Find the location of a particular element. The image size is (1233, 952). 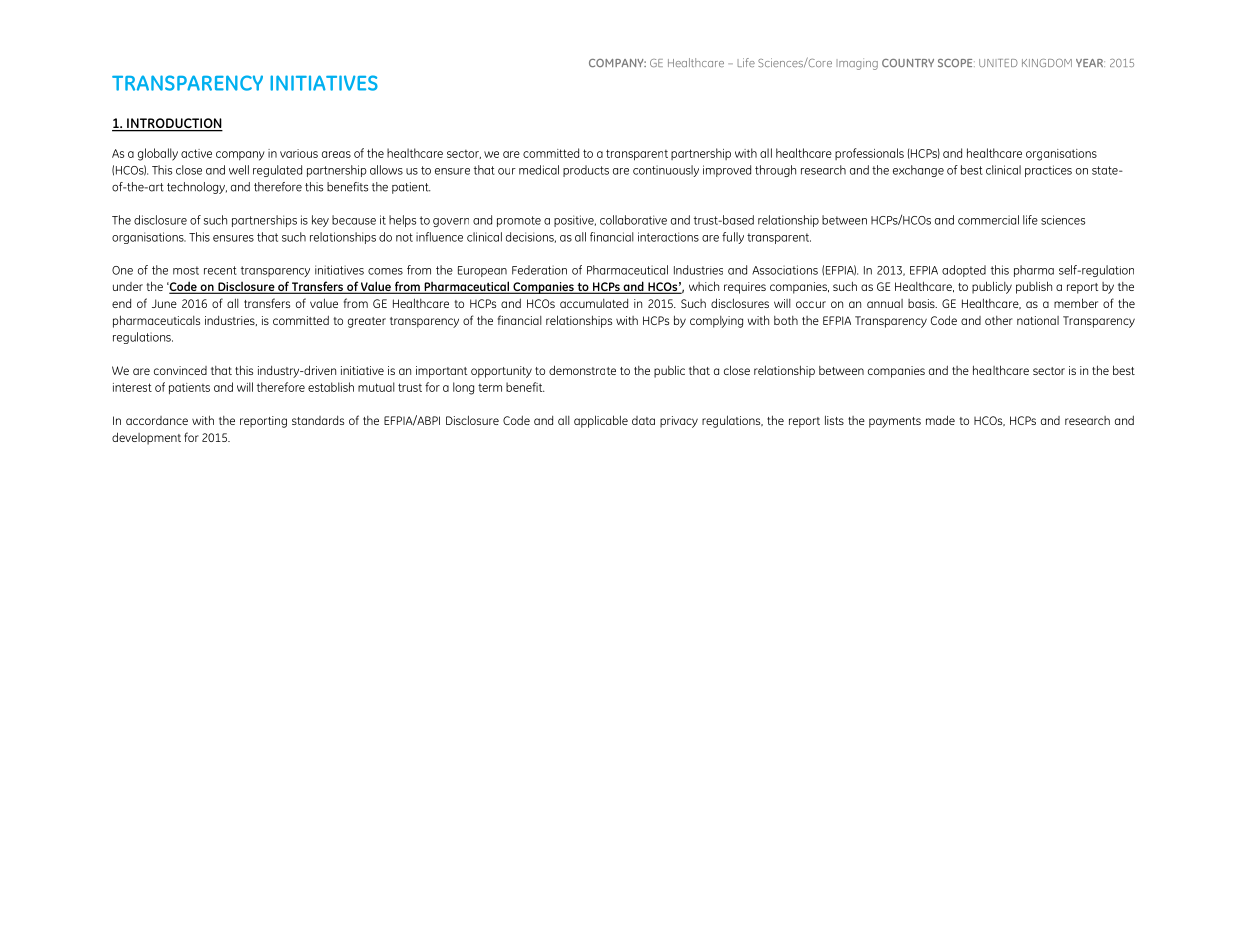

recent is located at coordinates (220, 270).
